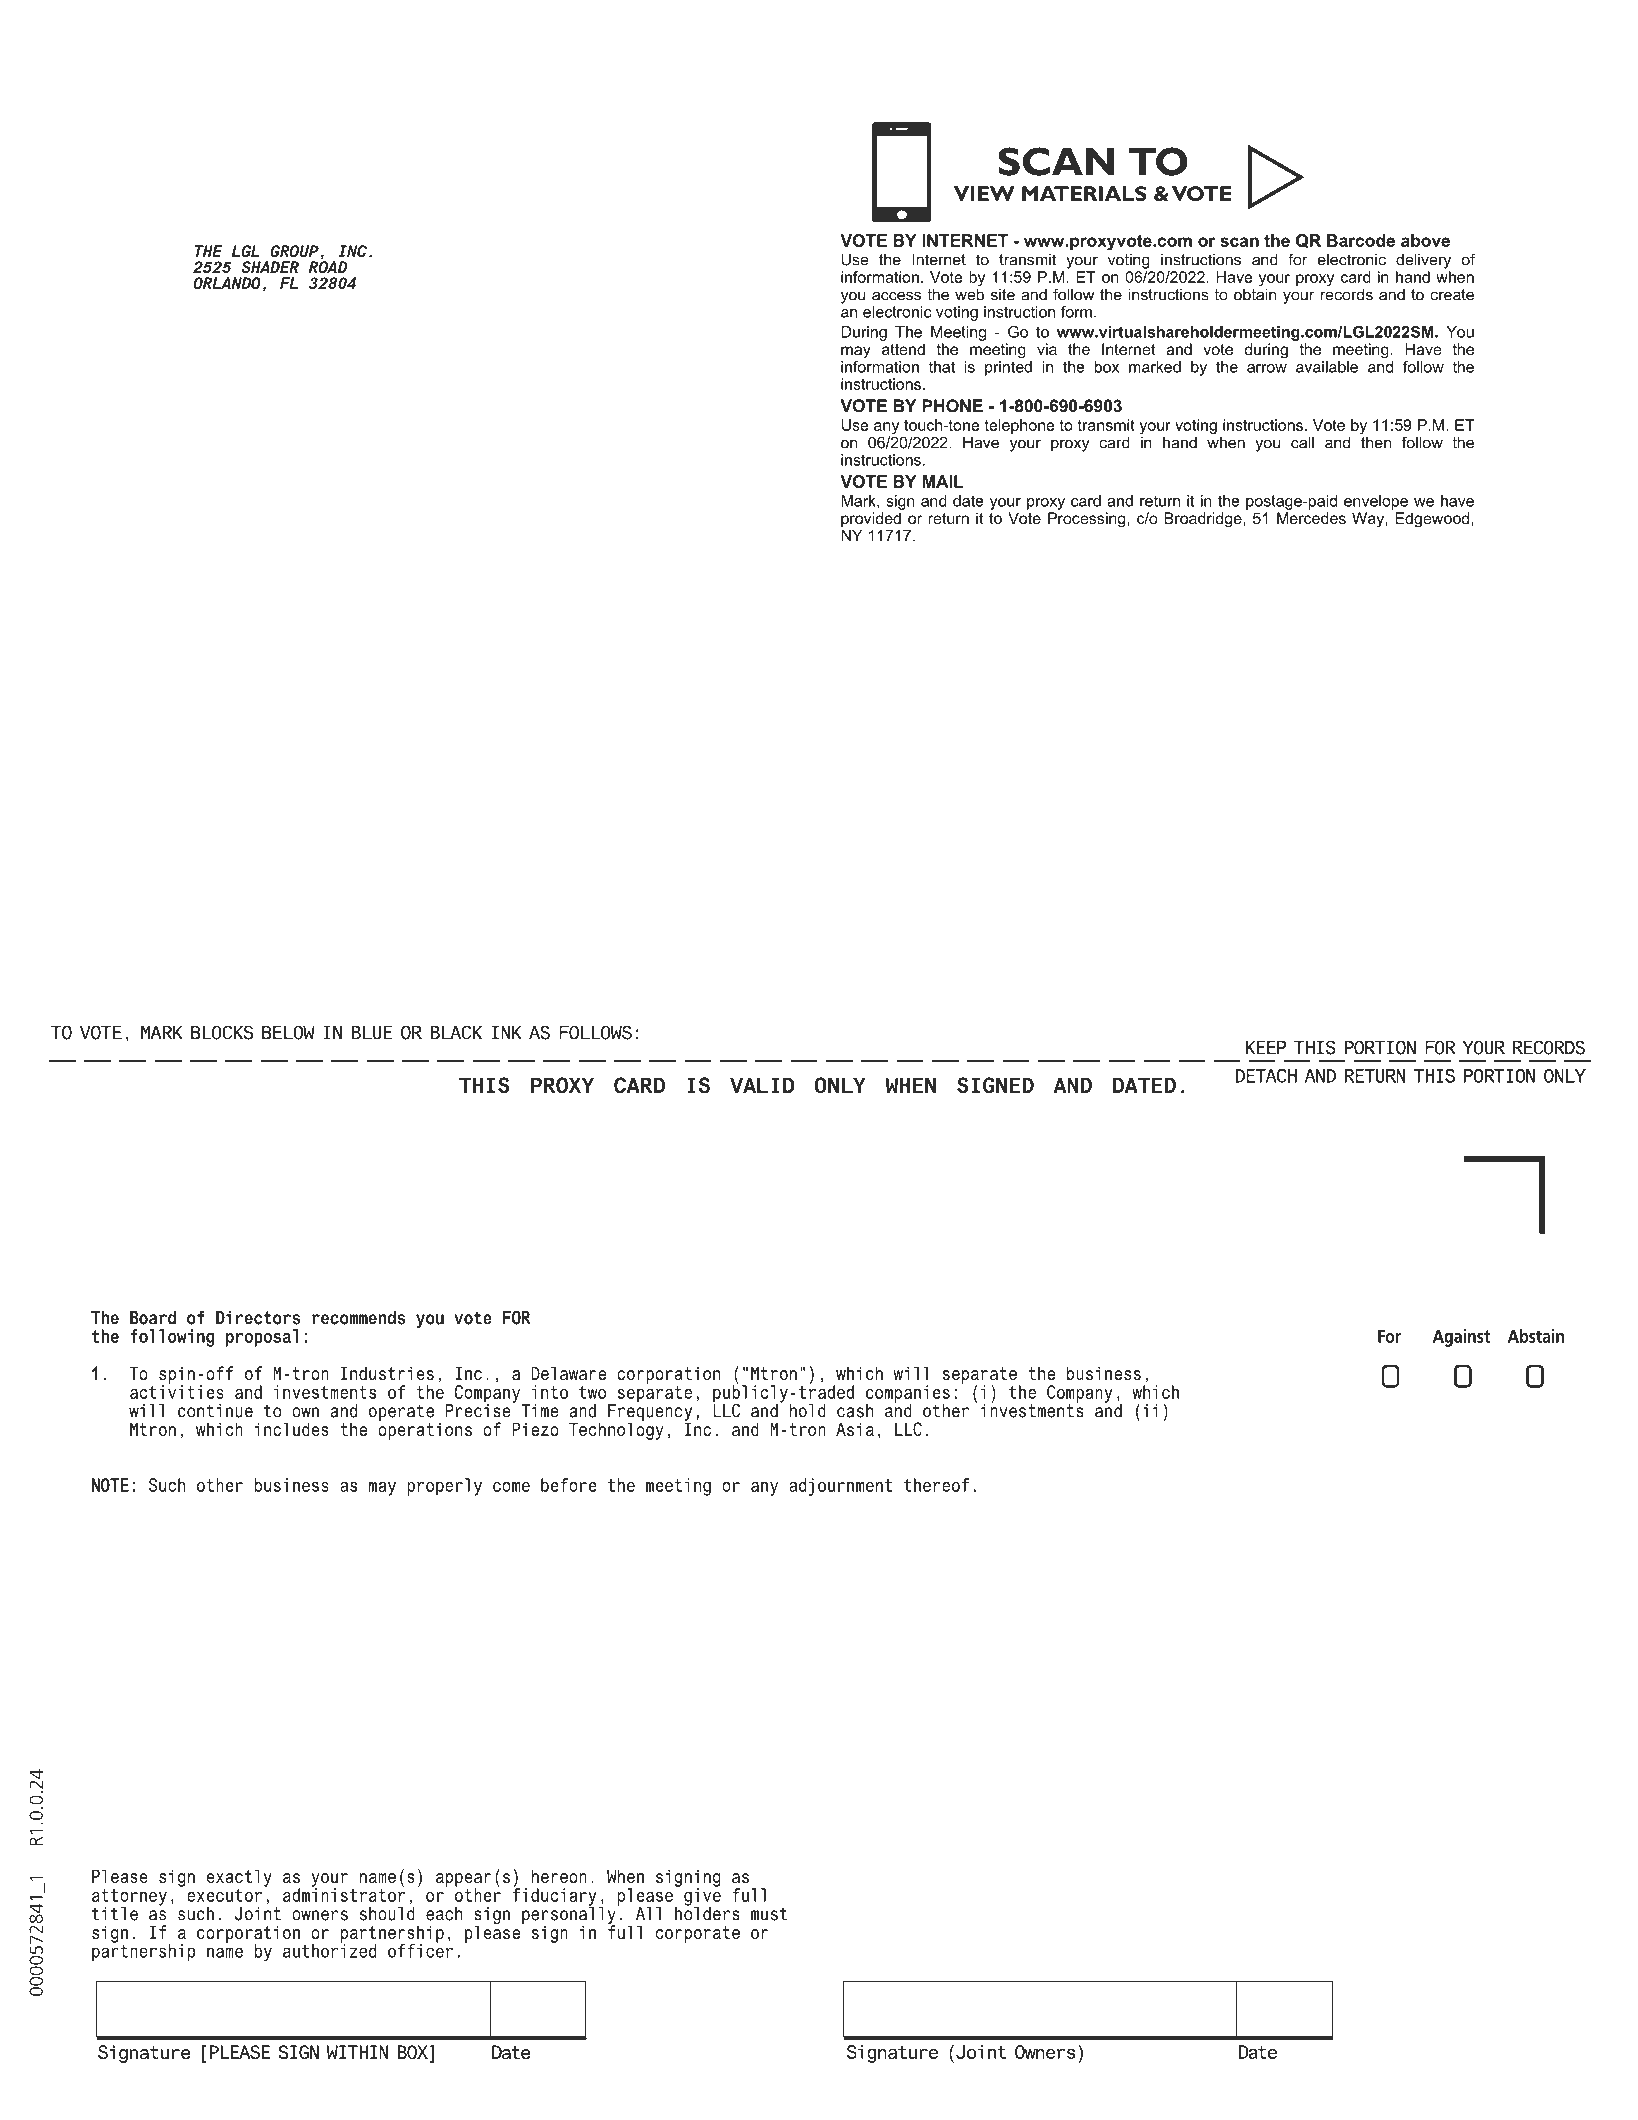  What do you see at coordinates (1361, 240) in the image?
I see `Barcode` at bounding box center [1361, 240].
